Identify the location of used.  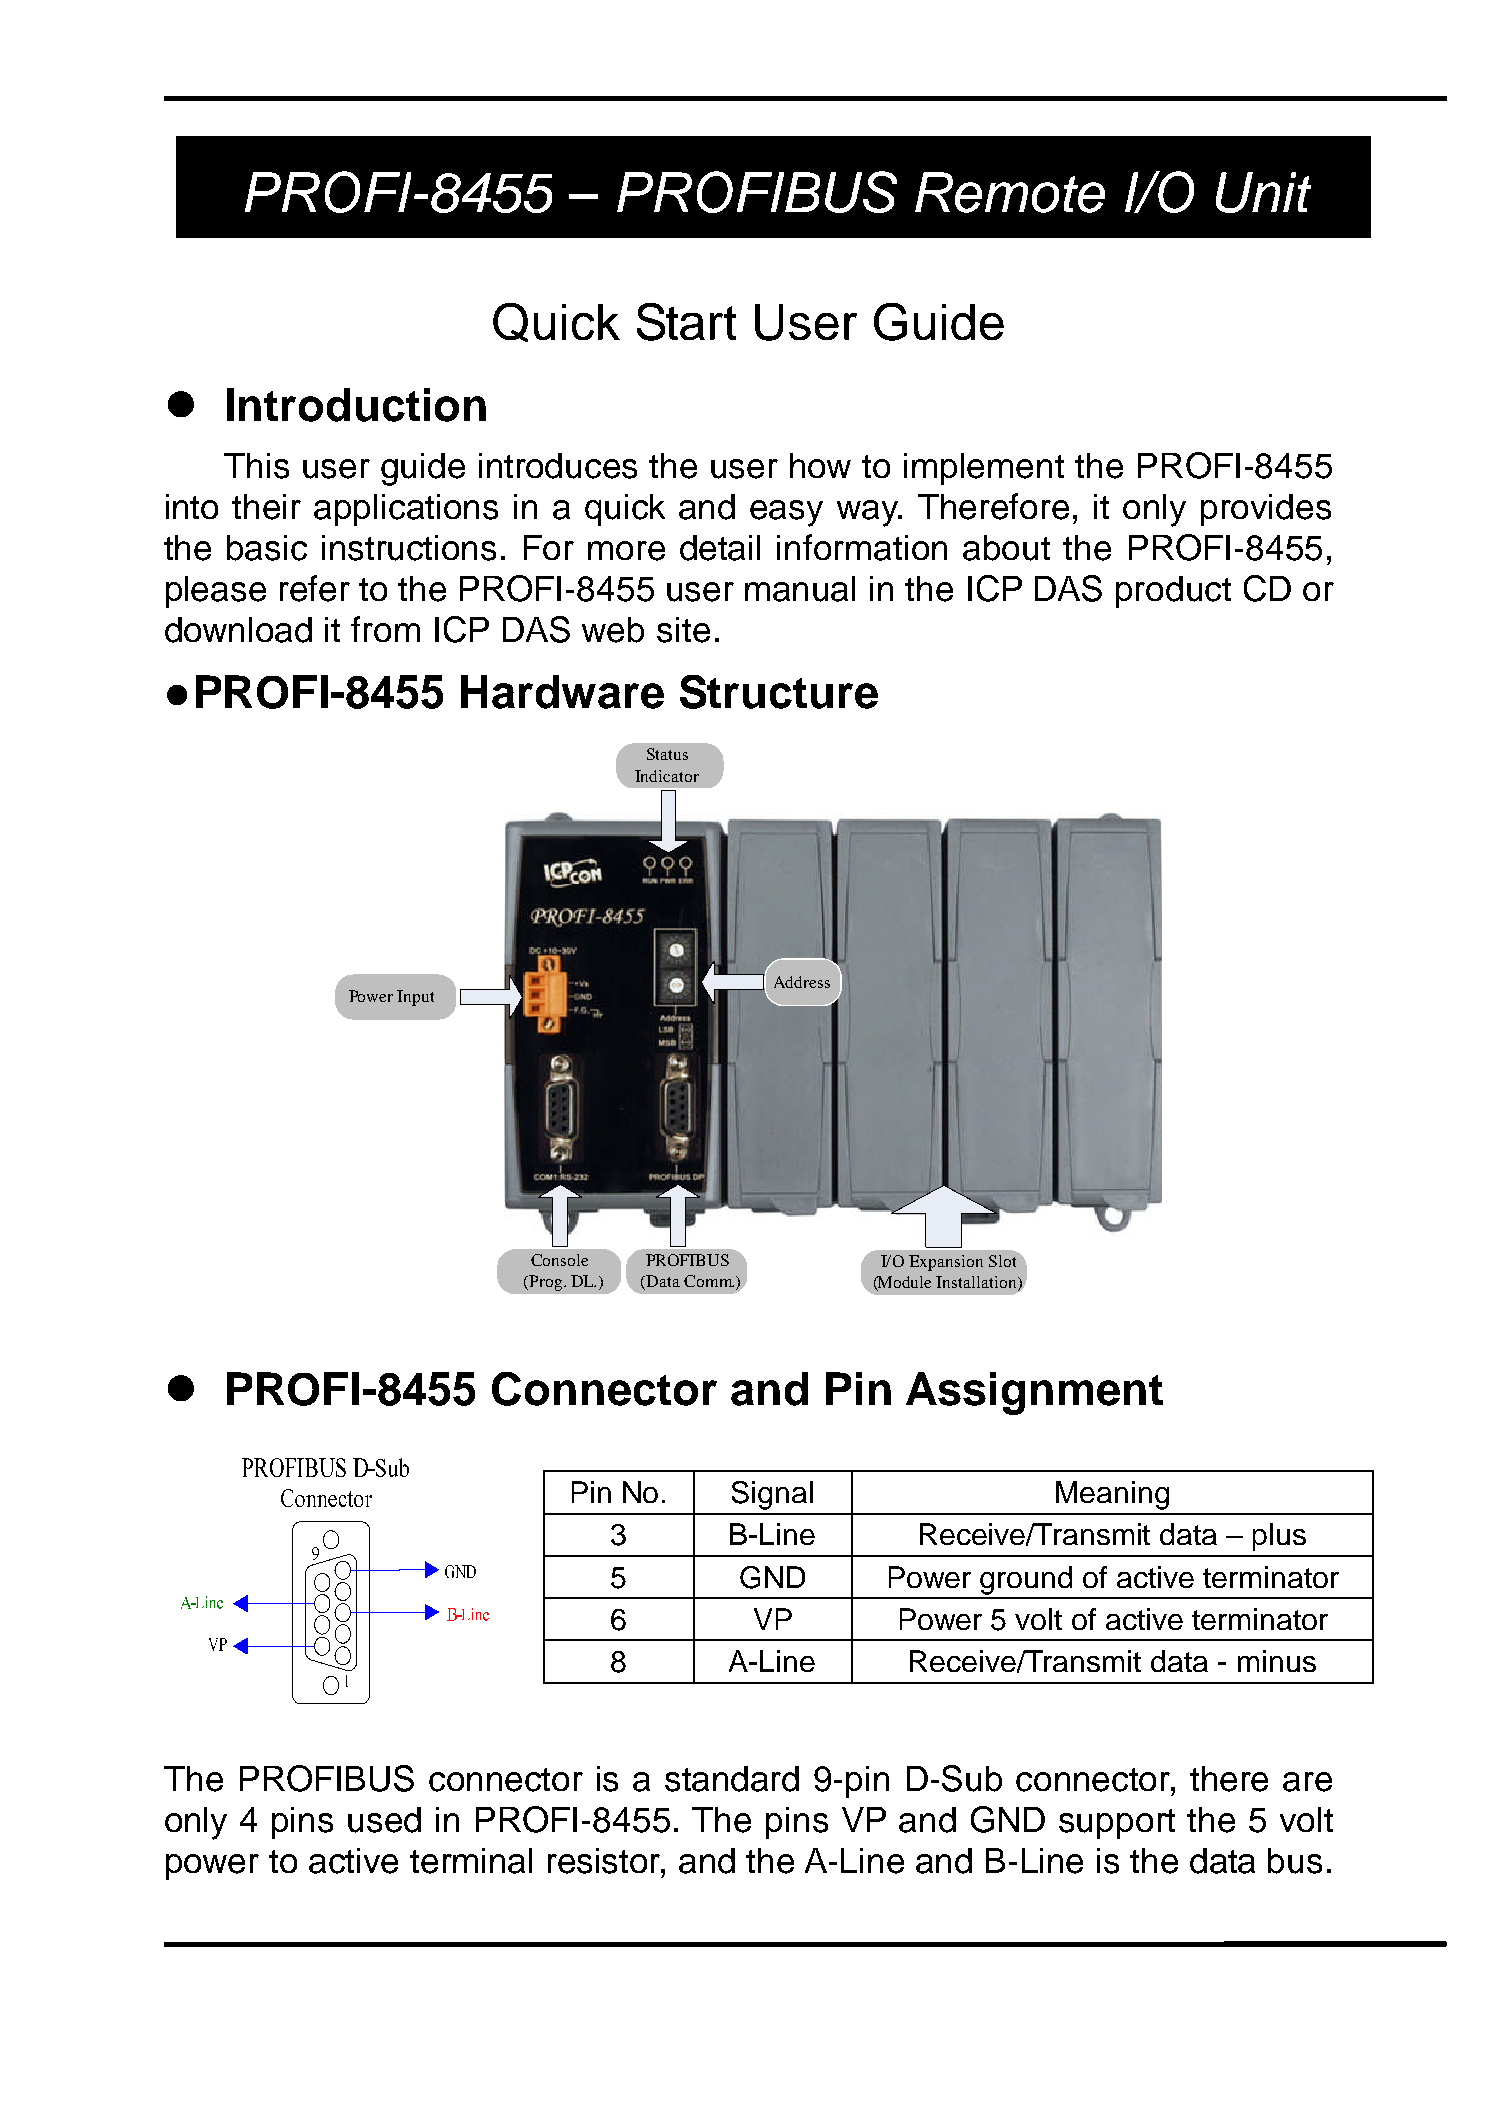
(384, 1820).
